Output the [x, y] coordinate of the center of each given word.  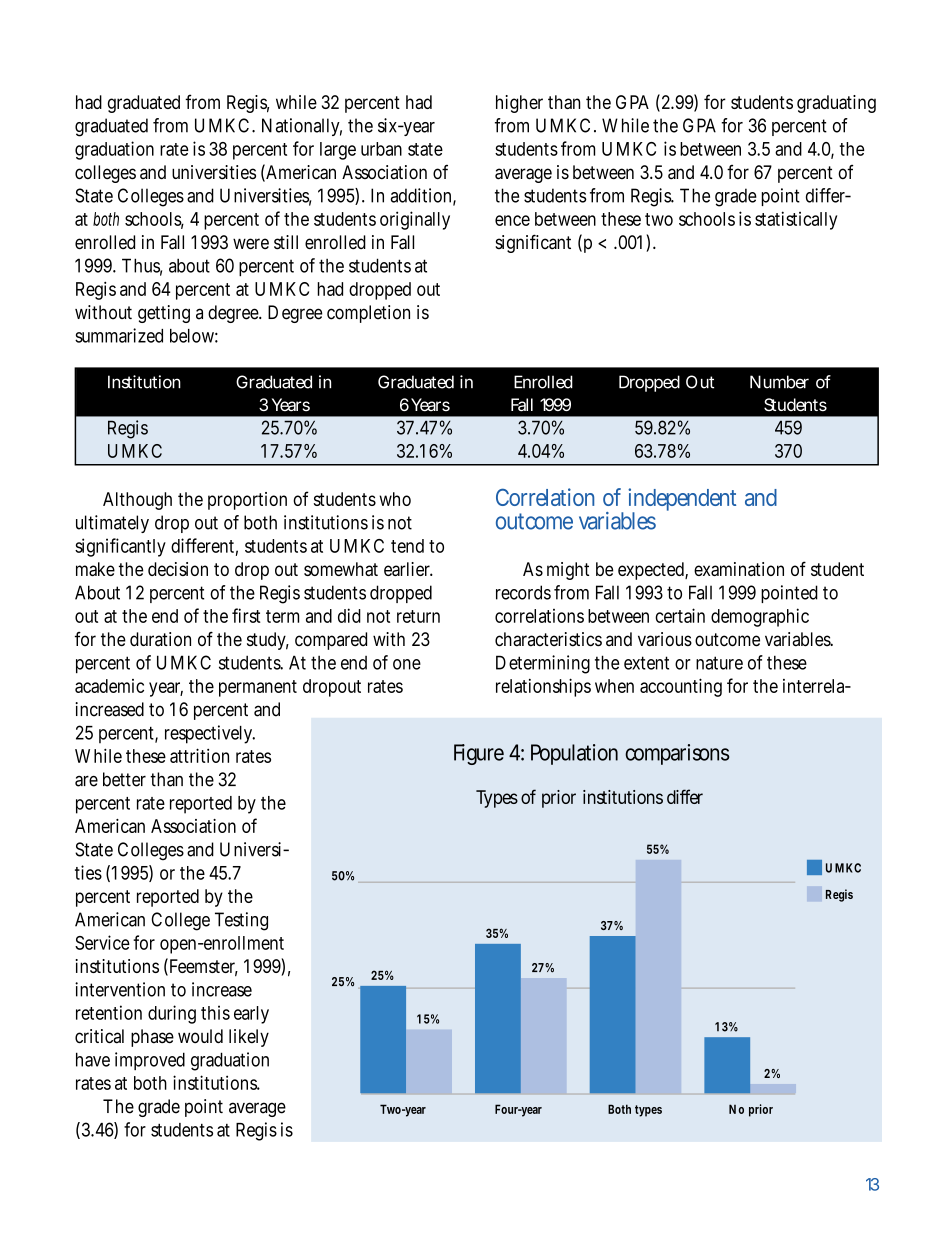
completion [368, 314]
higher [519, 104]
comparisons [677, 754]
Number [779, 382]
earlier [408, 569]
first [246, 615]
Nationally [302, 127]
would [200, 1036]
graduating [836, 104]
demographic [760, 617]
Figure [479, 754]
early [251, 1015]
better [124, 779]
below [194, 336]
